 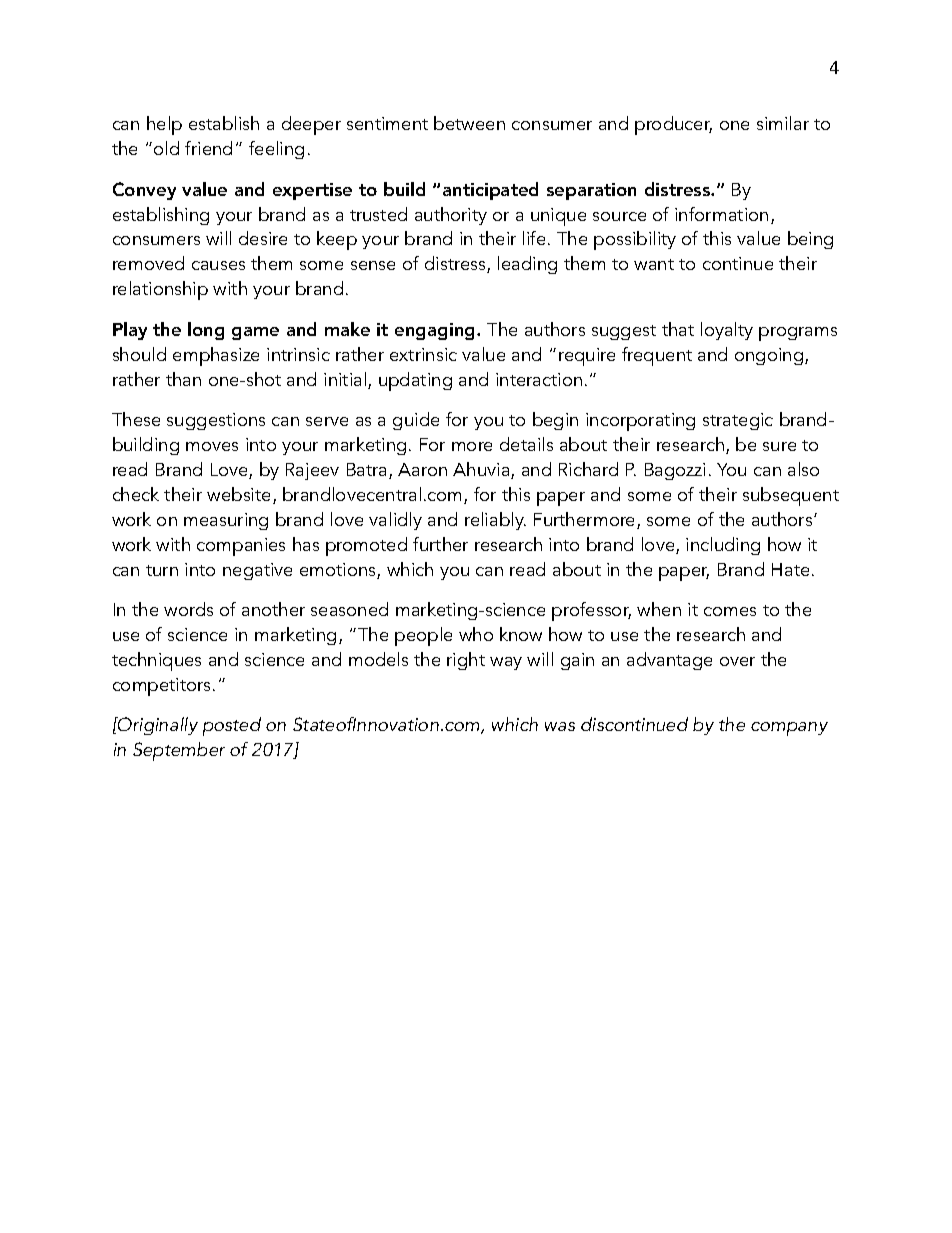 What do you see at coordinates (136, 419) in the document?
I see `These` at bounding box center [136, 419].
